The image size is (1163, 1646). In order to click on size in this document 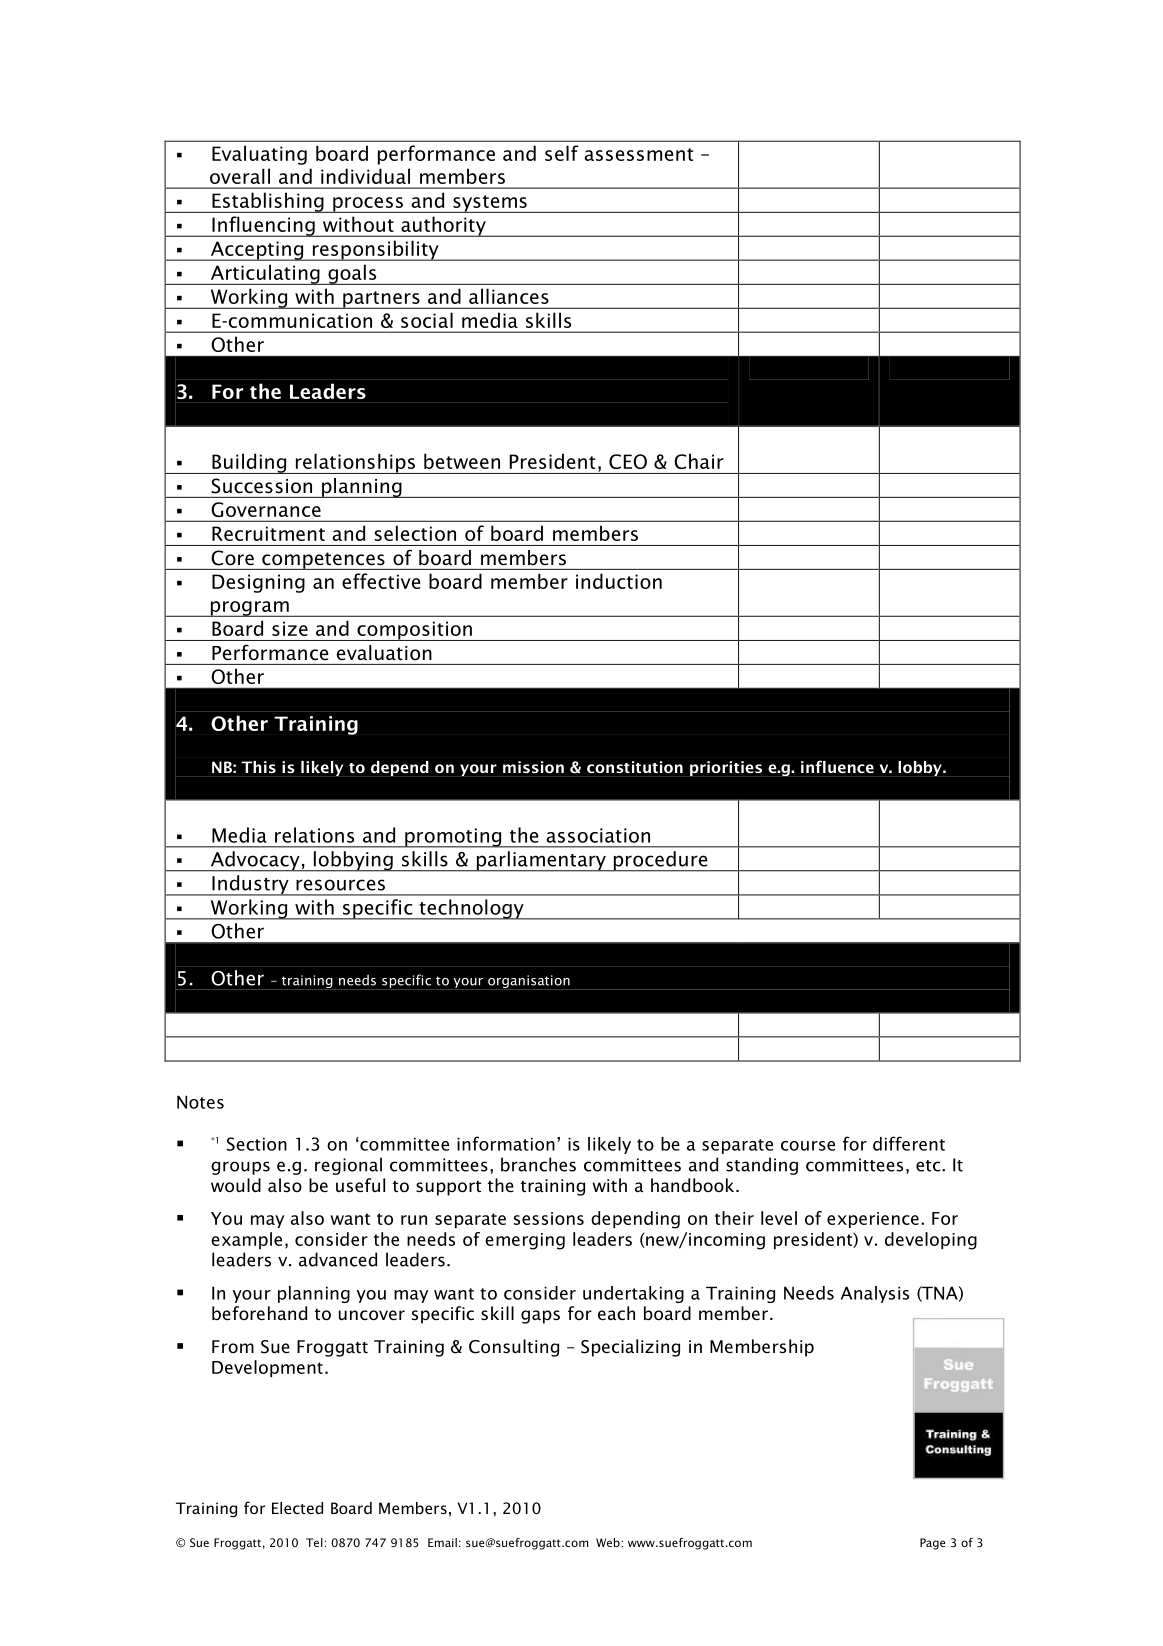, I will do `click(290, 628)`.
